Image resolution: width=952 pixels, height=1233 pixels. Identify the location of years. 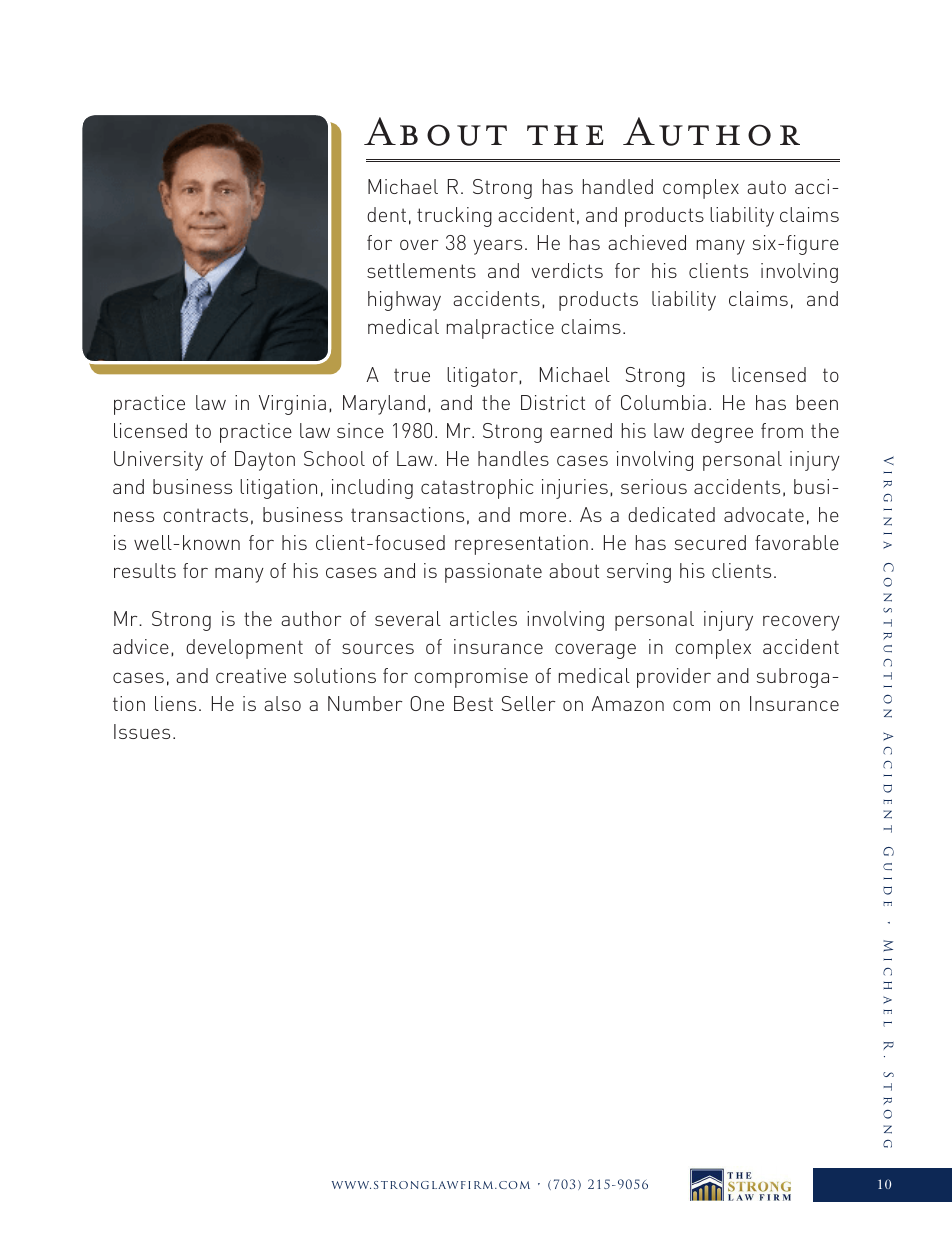
(497, 247).
